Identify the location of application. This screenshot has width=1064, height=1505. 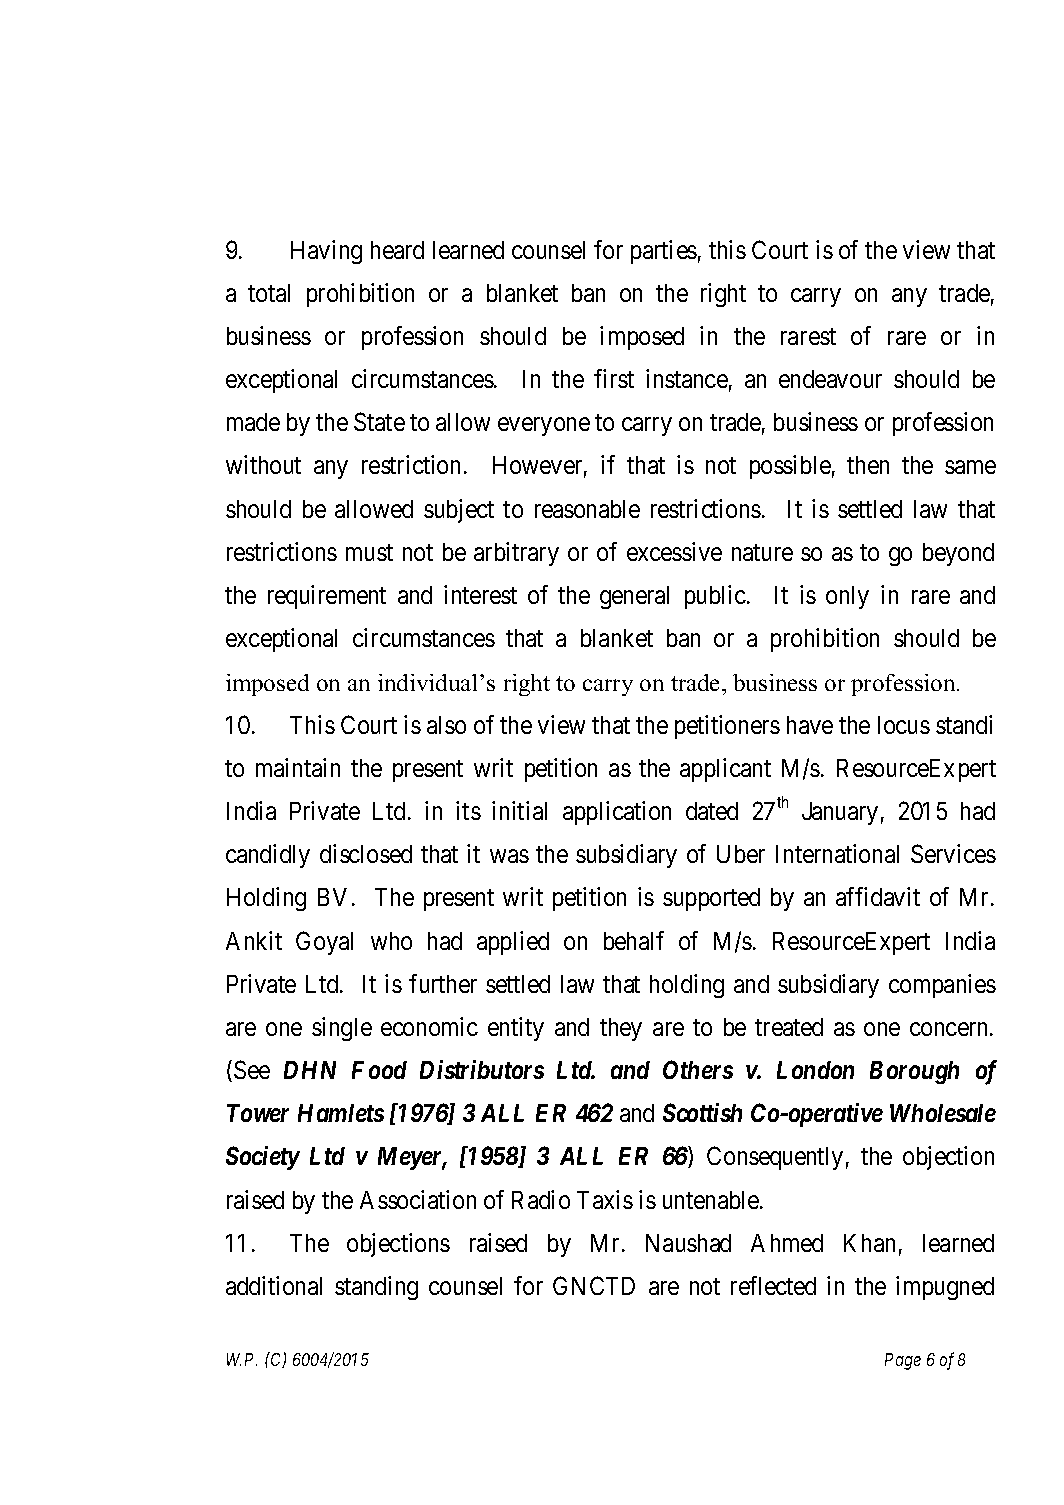
(617, 813).
